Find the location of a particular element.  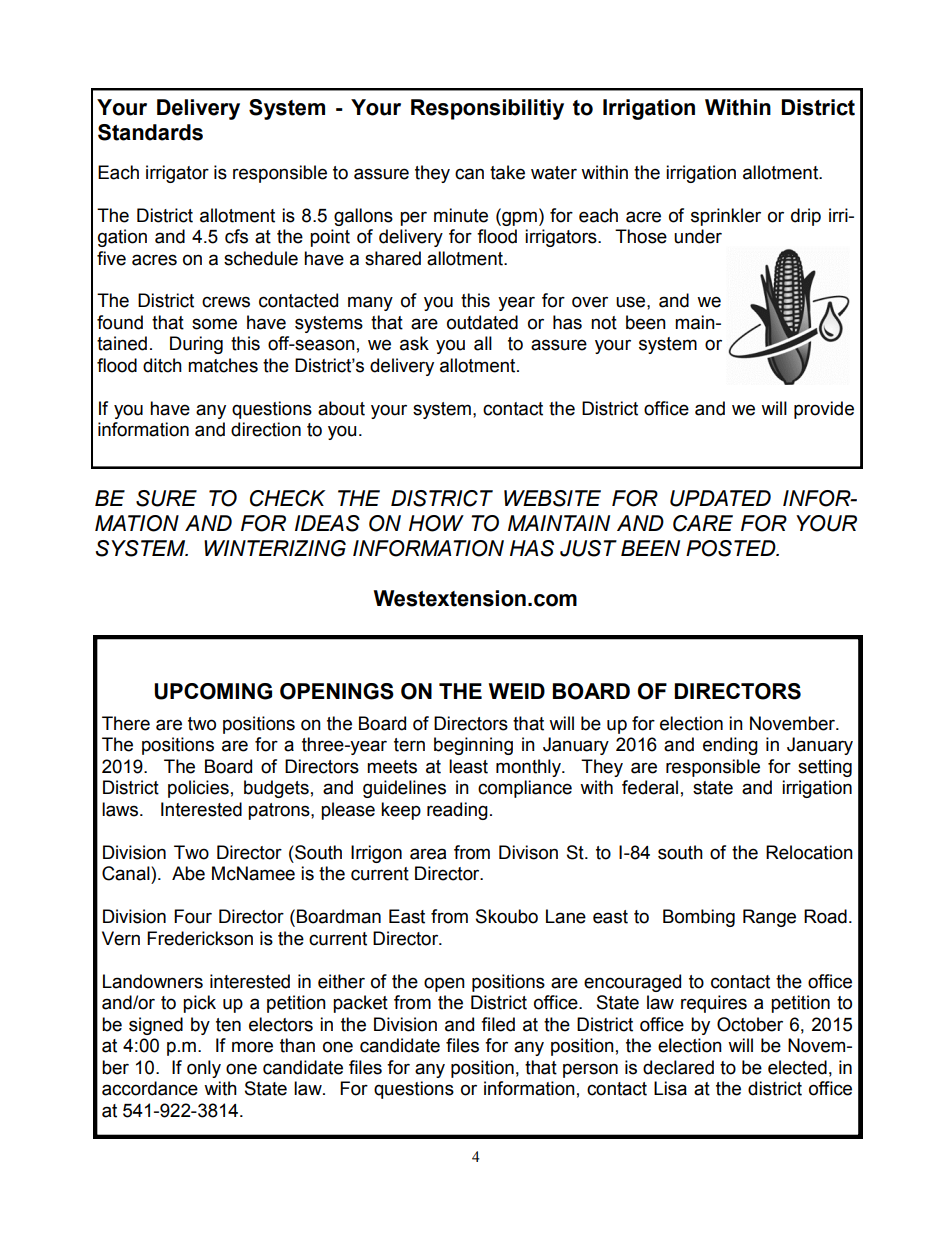

only is located at coordinates (204, 1069).
